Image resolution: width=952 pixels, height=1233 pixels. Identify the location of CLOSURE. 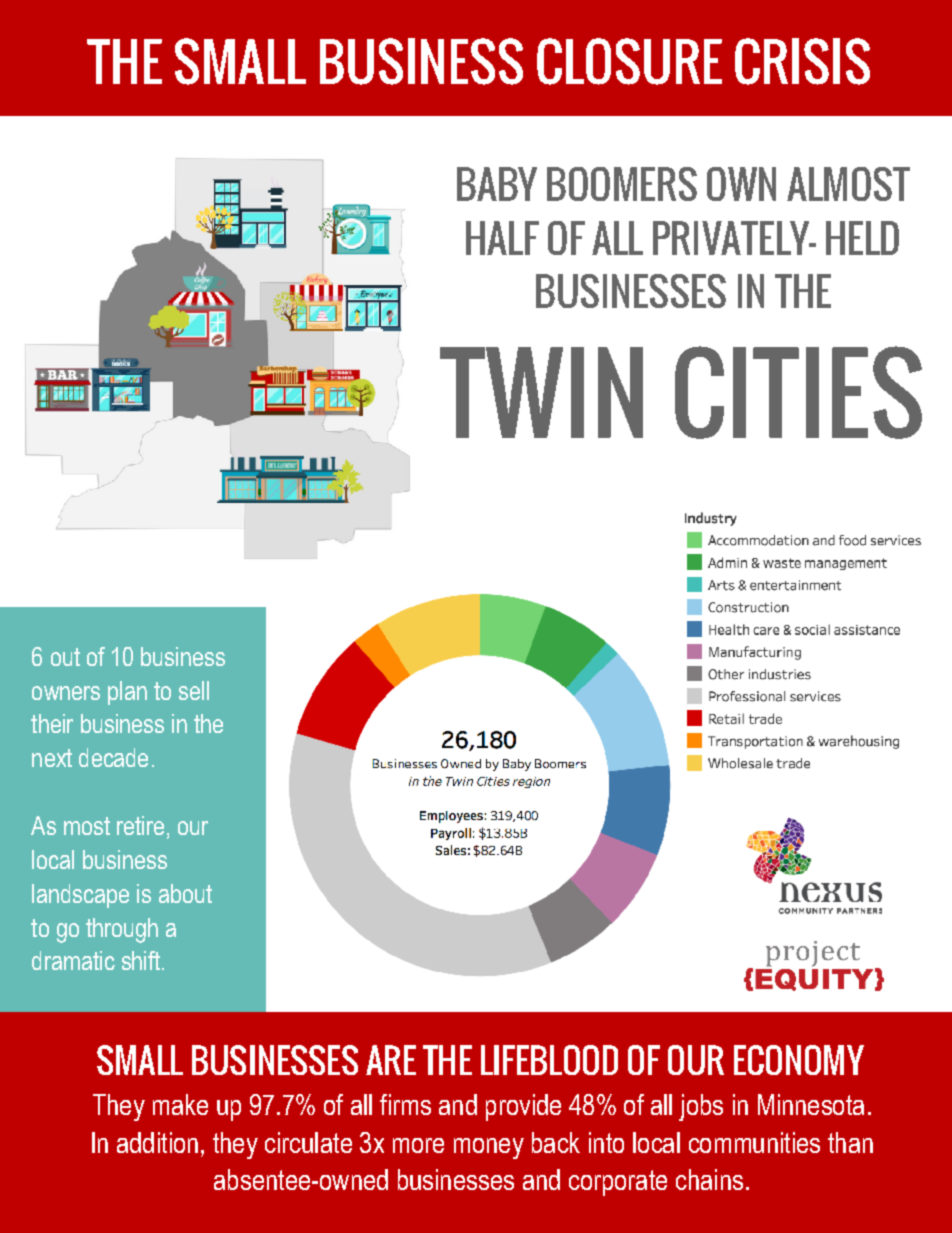
(629, 61).
